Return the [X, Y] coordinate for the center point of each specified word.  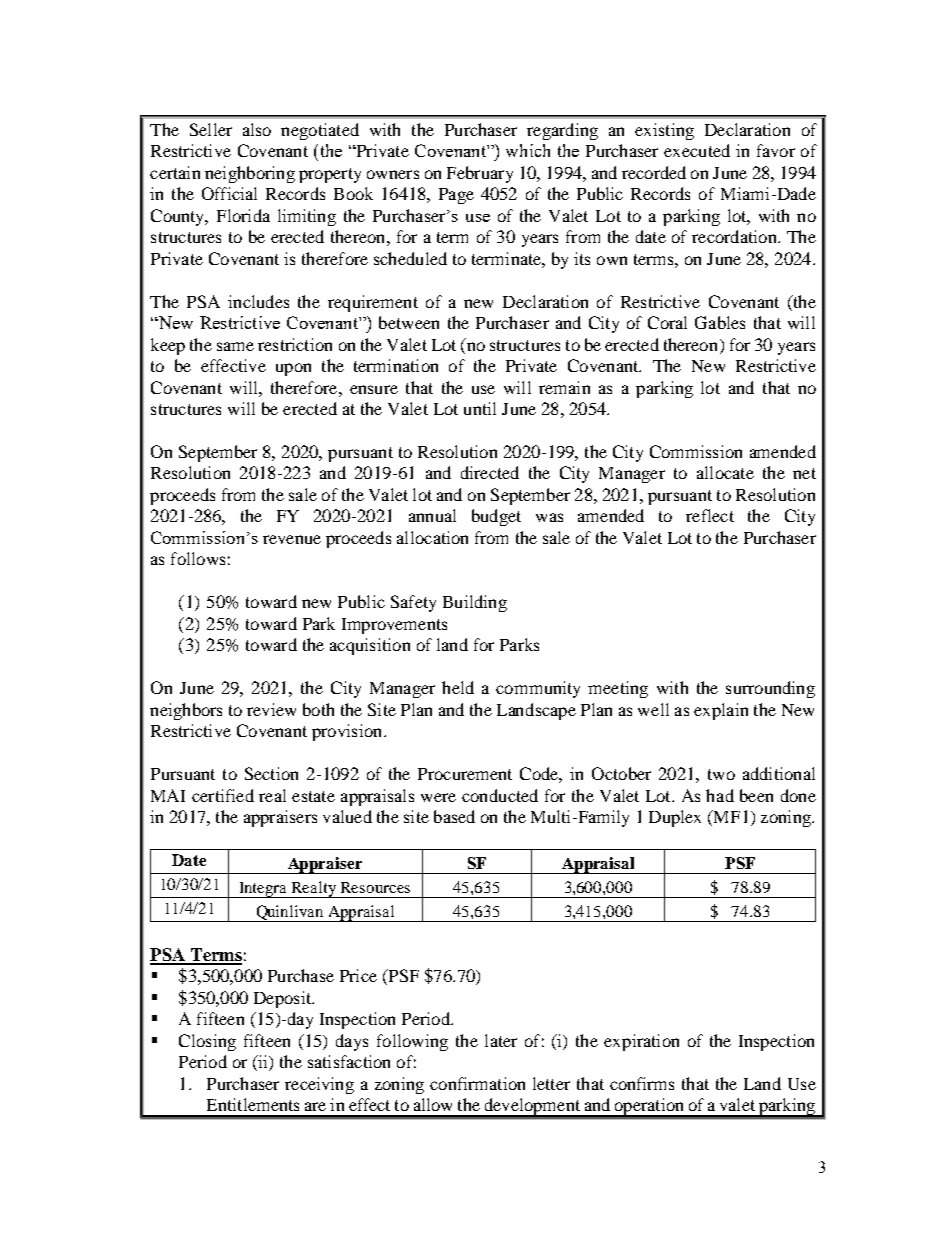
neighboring [250, 174]
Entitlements [253, 1104]
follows [198, 558]
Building [475, 603]
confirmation [477, 1083]
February [480, 174]
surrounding [770, 689]
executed [697, 150]
